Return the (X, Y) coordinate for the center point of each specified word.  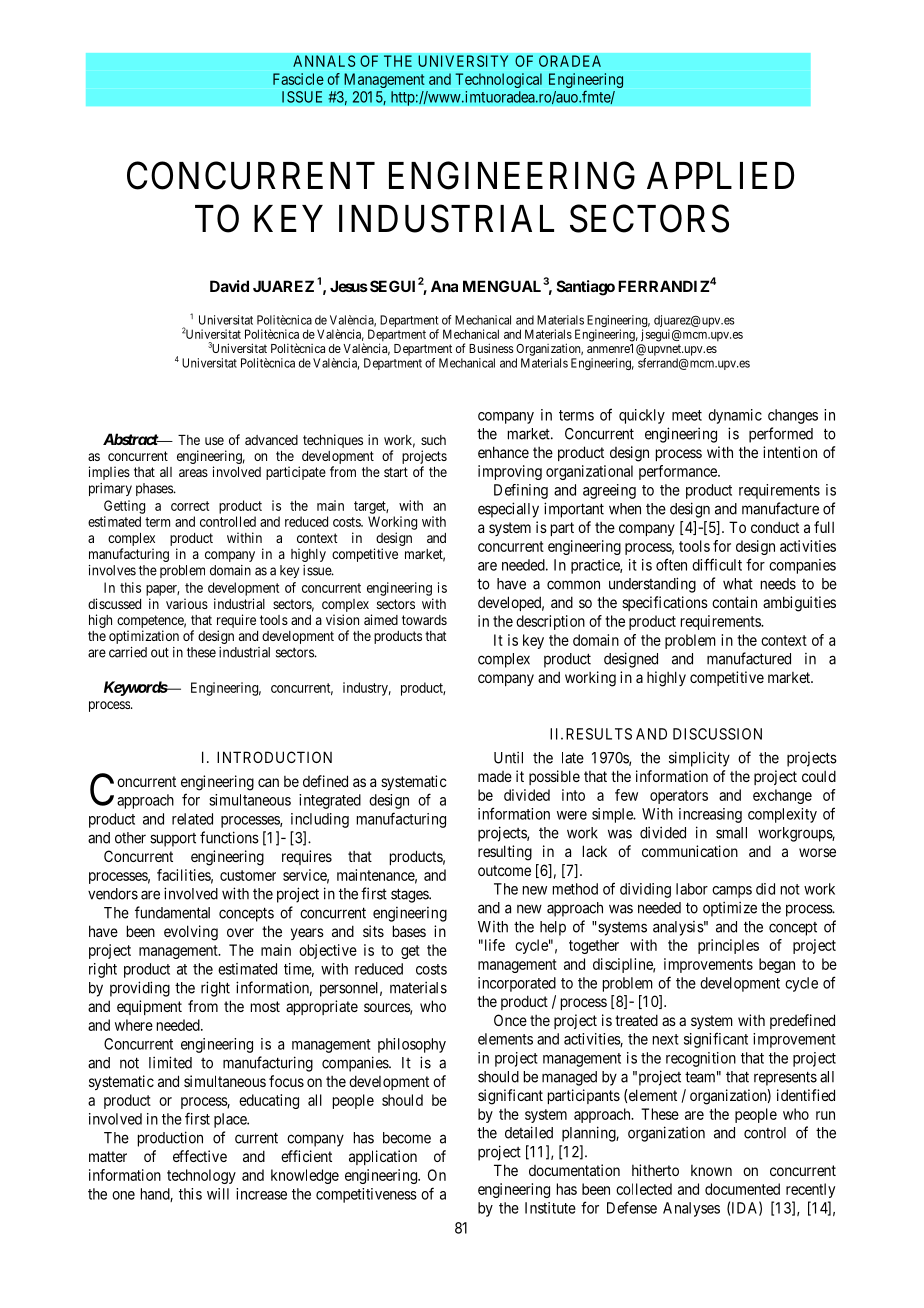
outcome (504, 870)
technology (201, 1176)
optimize (730, 909)
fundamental (172, 912)
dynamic (735, 416)
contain (734, 602)
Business (491, 348)
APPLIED (720, 175)
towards (424, 620)
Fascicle (298, 79)
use (214, 441)
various (187, 603)
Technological (498, 80)
